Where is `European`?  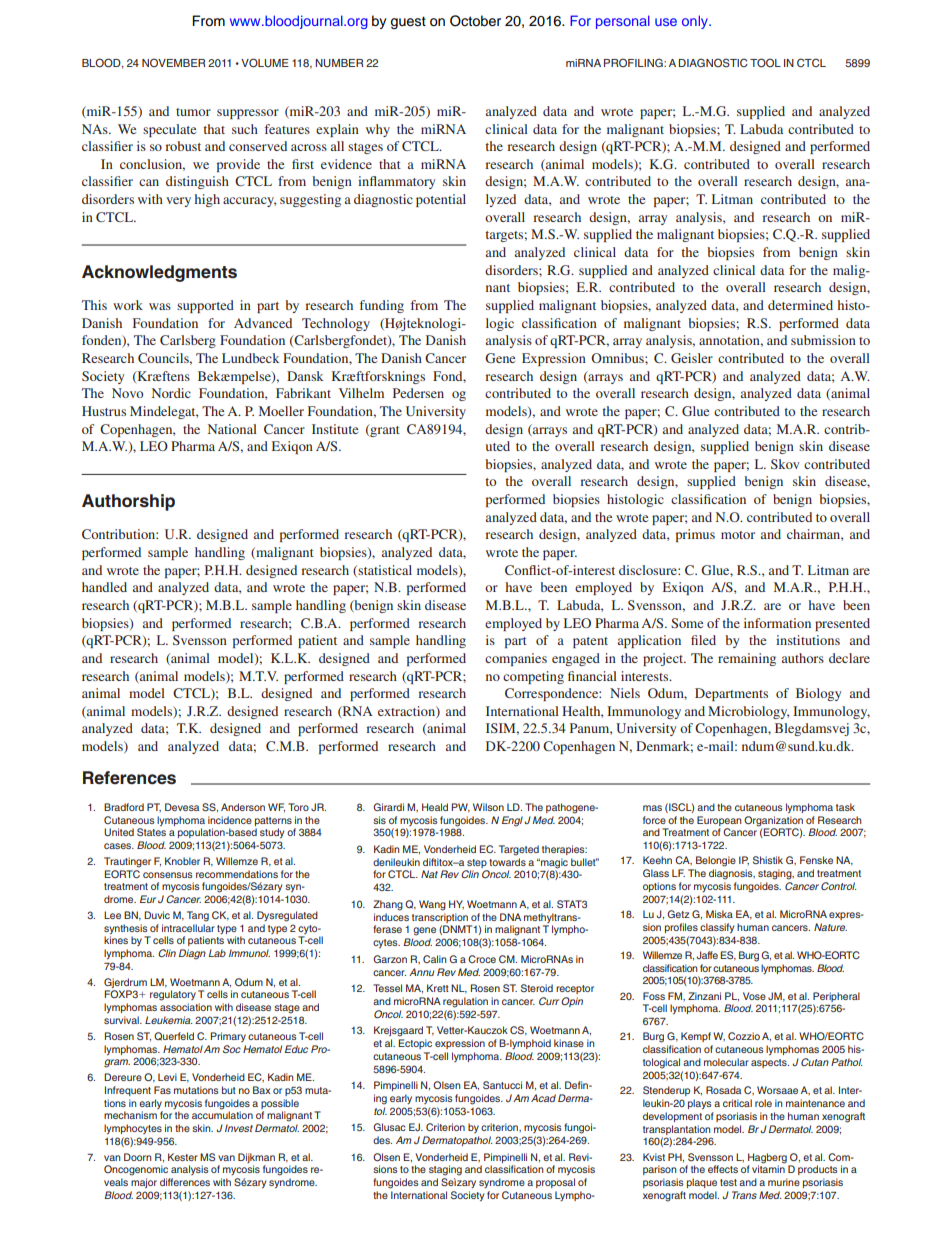 European is located at coordinates (719, 821).
